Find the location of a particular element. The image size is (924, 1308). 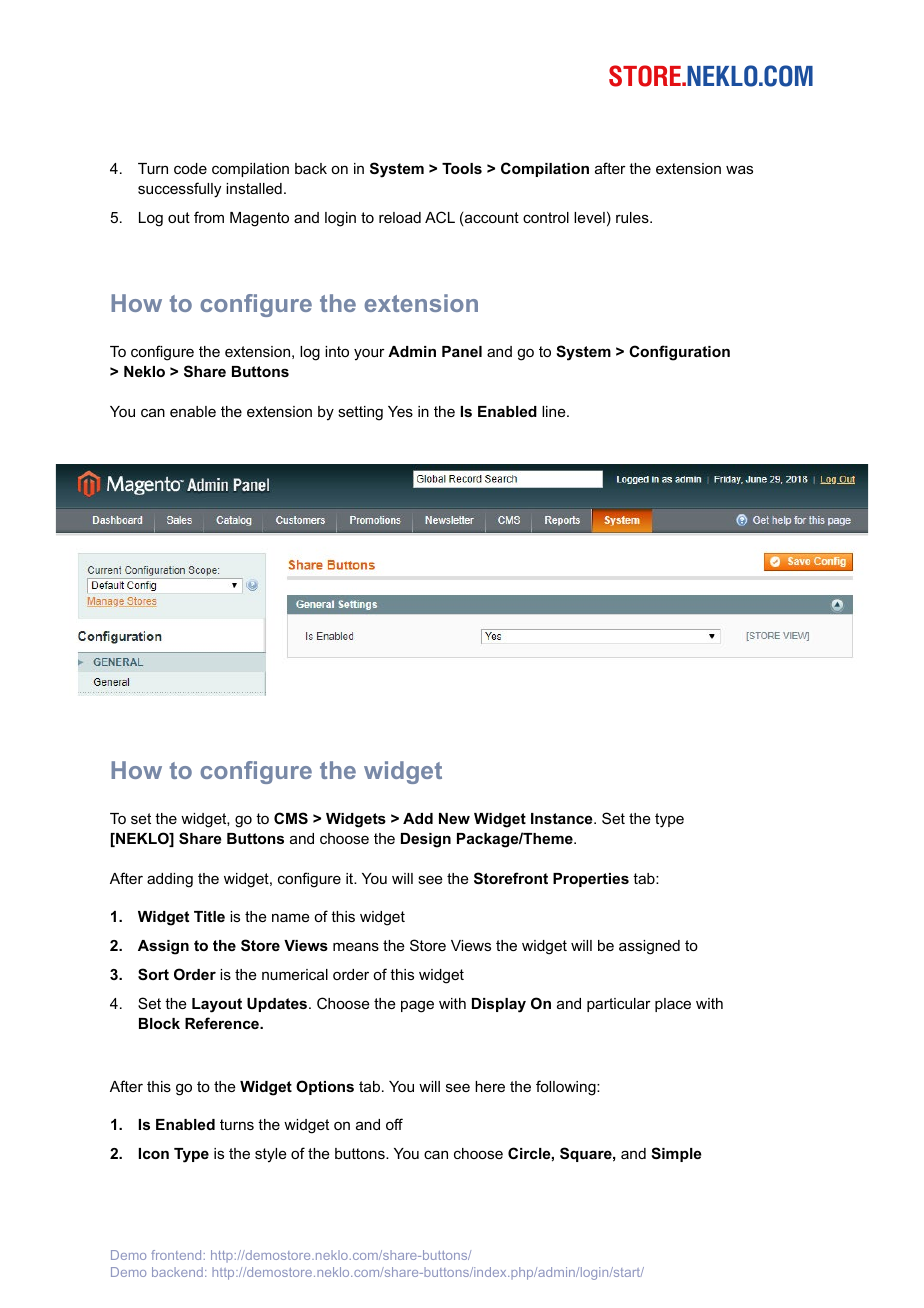

Yes is located at coordinates (400, 411).
